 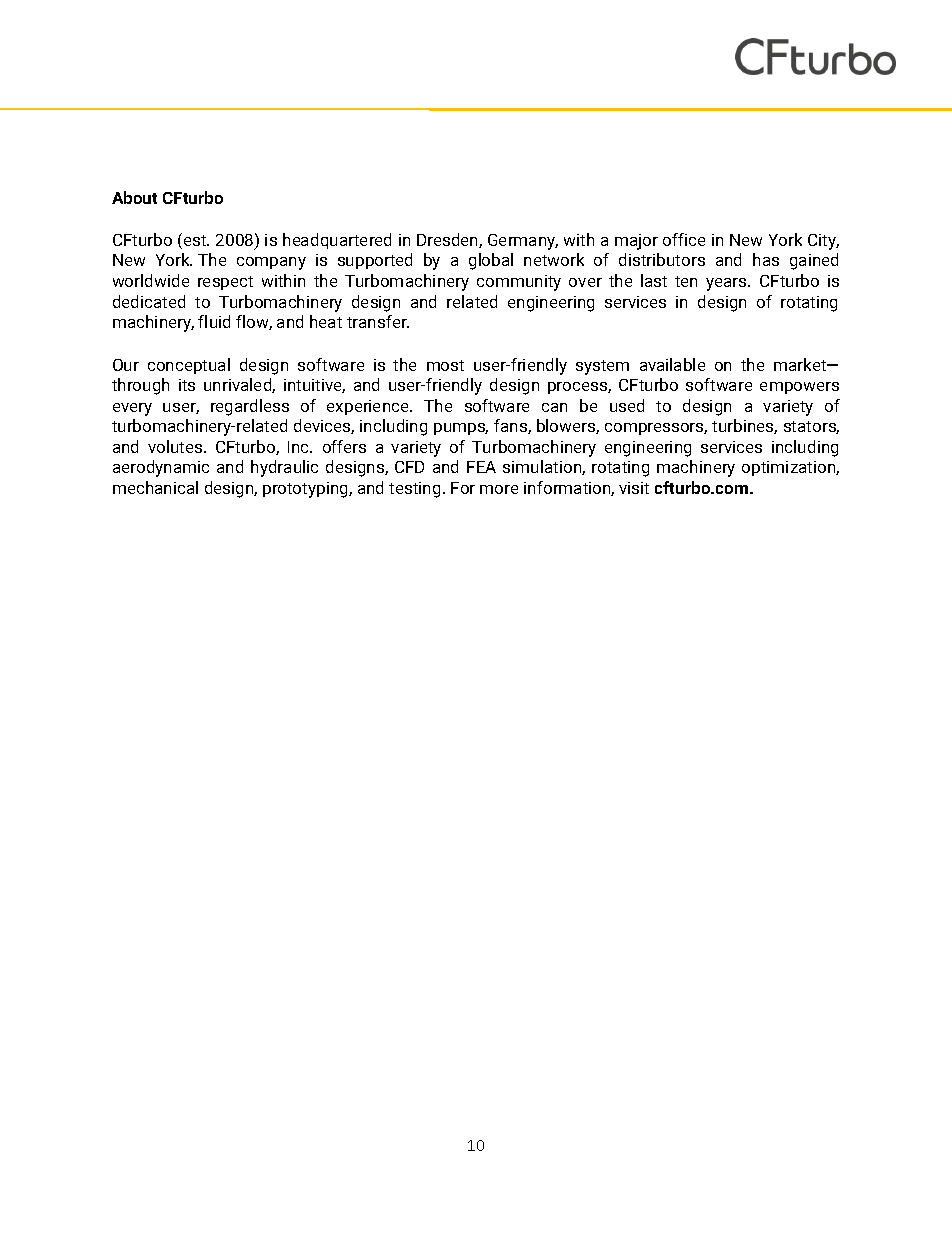 What do you see at coordinates (134, 197) in the screenshot?
I see `About` at bounding box center [134, 197].
